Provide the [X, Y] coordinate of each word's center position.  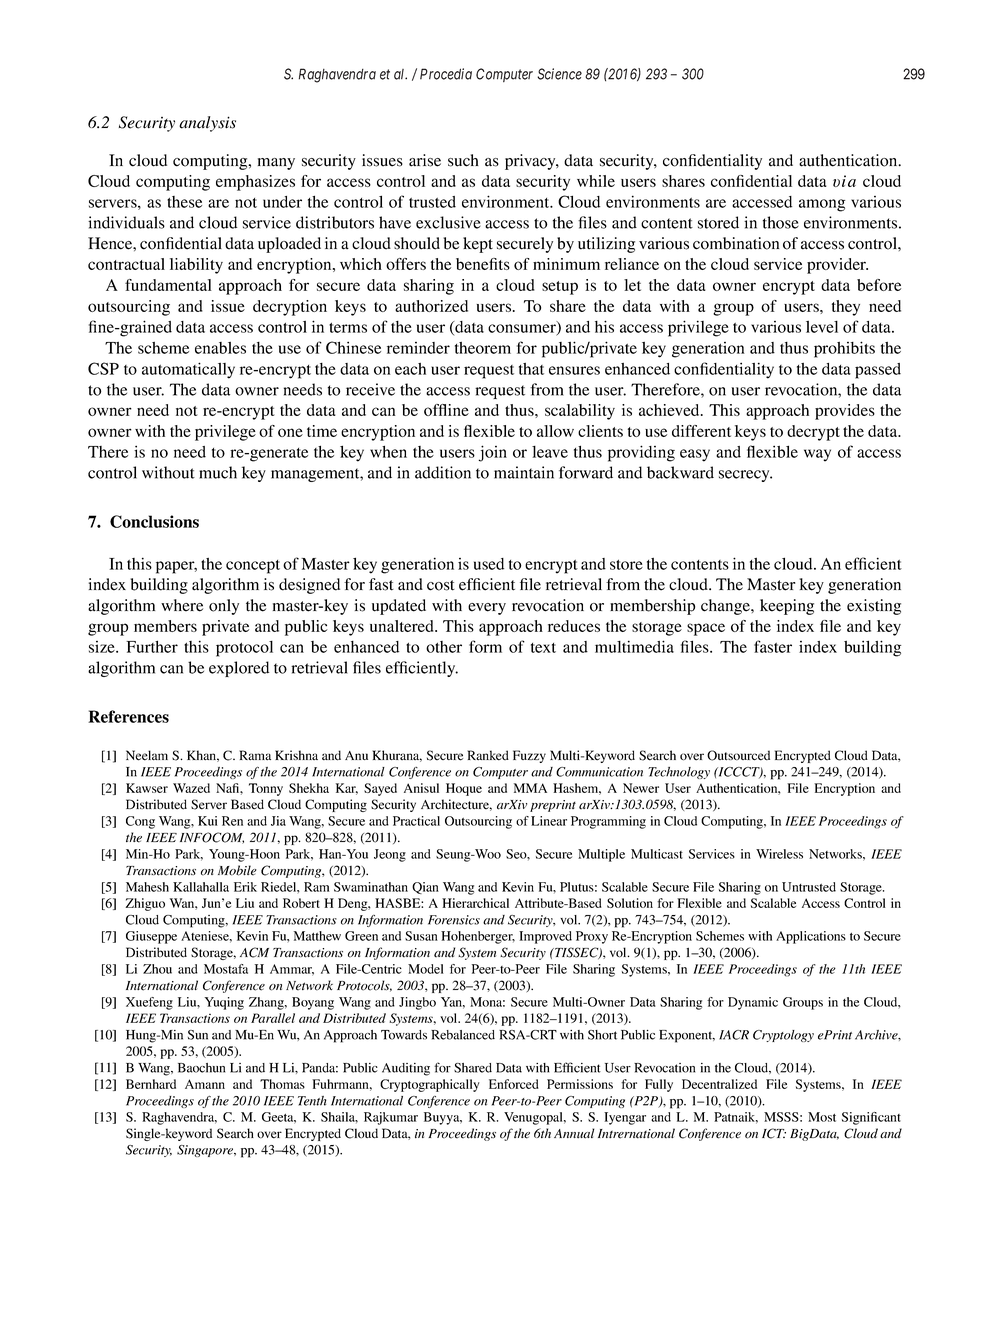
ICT [774, 1133]
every [487, 609]
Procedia [446, 74]
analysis [207, 124]
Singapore [206, 1151]
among [822, 205]
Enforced [514, 1084]
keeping [787, 607]
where [182, 605]
